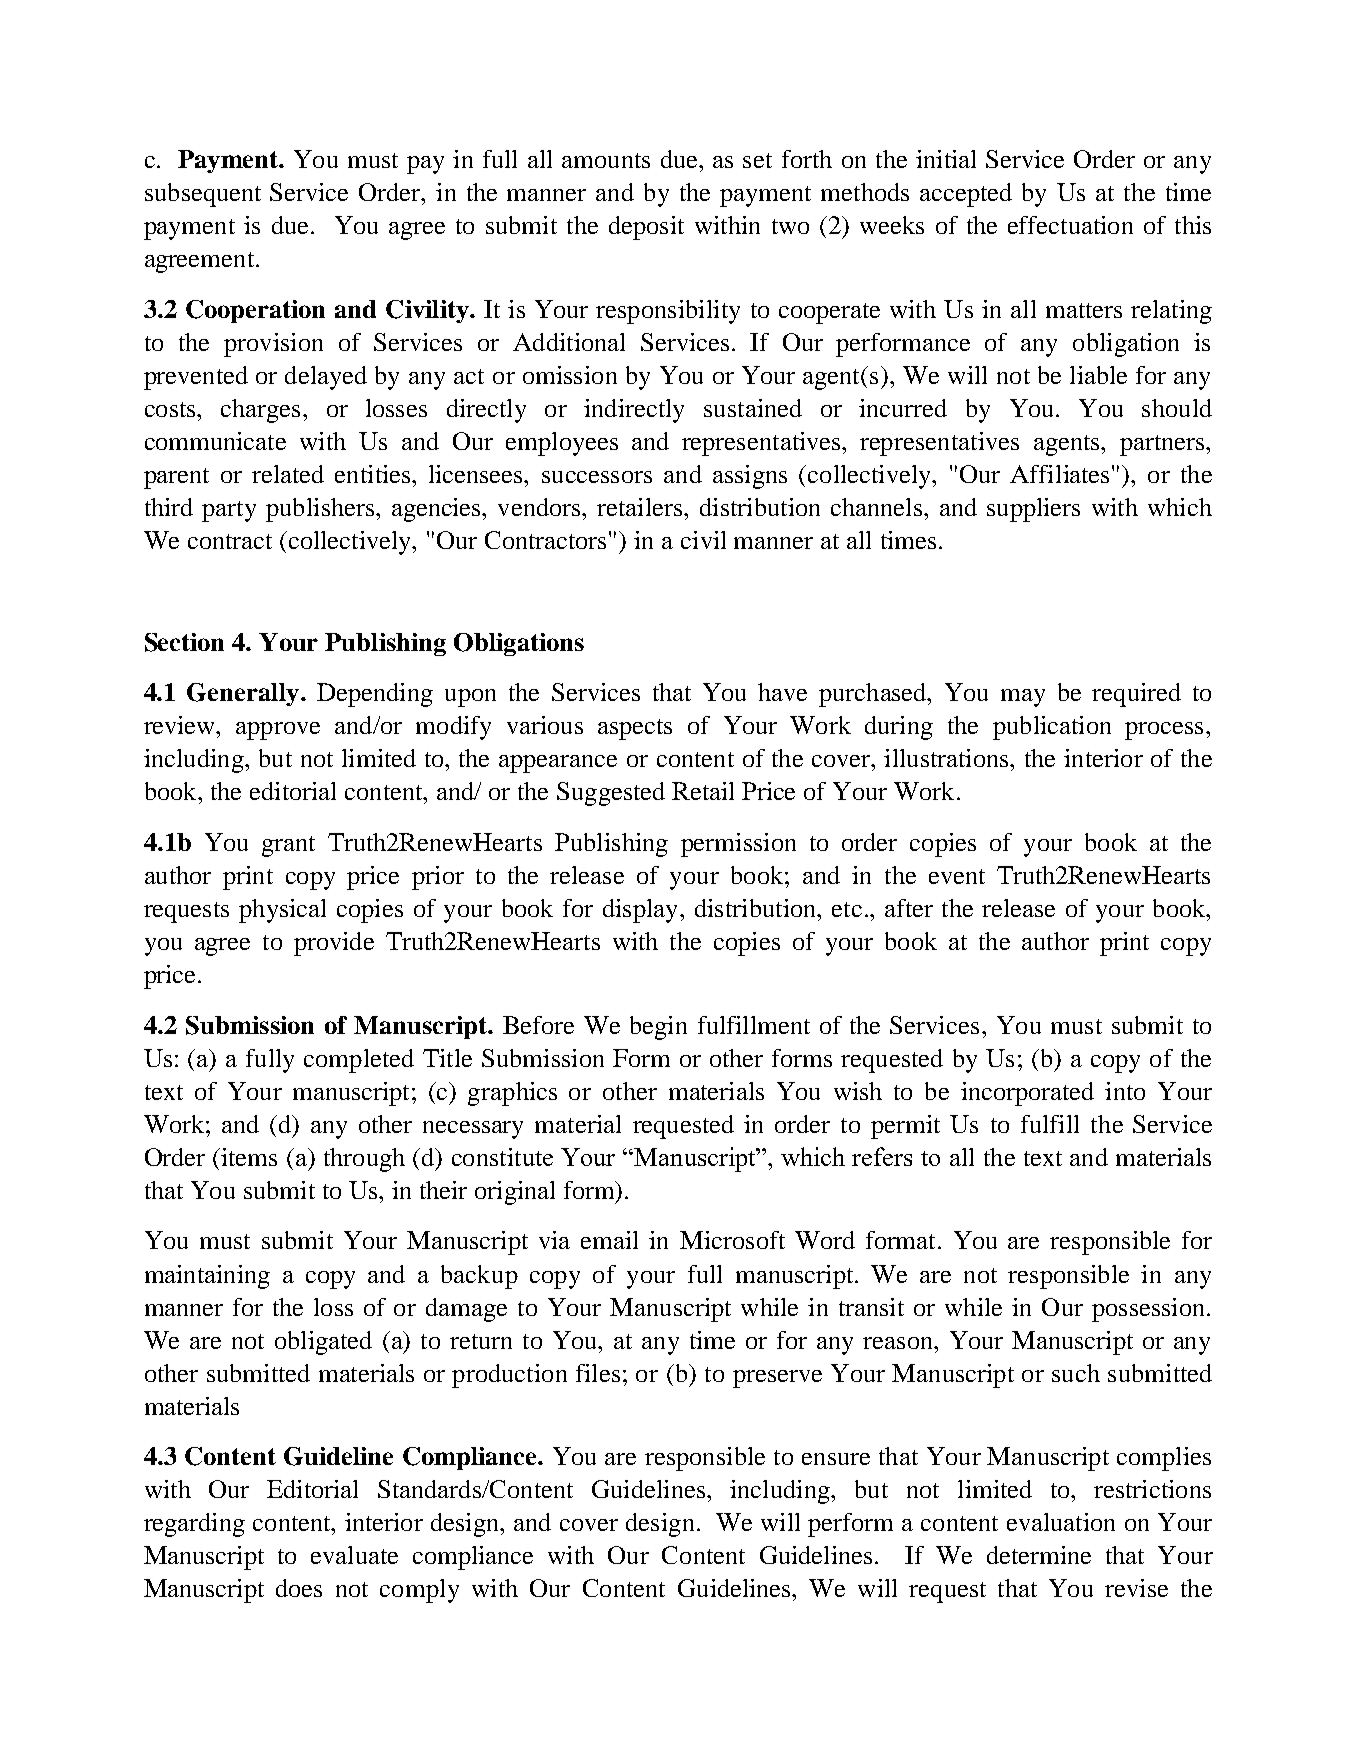 The width and height of the screenshot is (1356, 1755). What do you see at coordinates (966, 195) in the screenshot?
I see `accepted` at bounding box center [966, 195].
